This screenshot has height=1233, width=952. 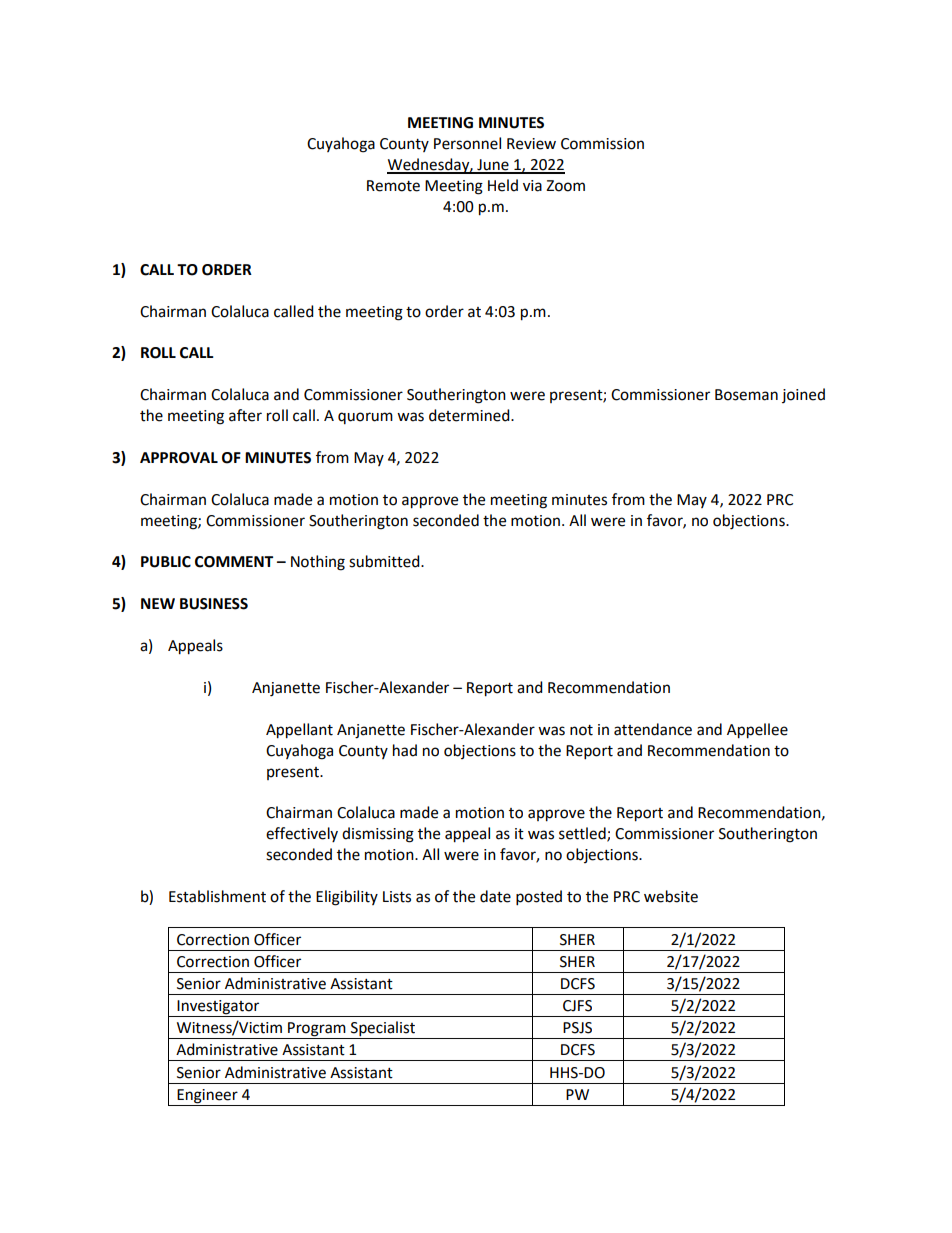 I want to click on Boseman, so click(x=746, y=395).
